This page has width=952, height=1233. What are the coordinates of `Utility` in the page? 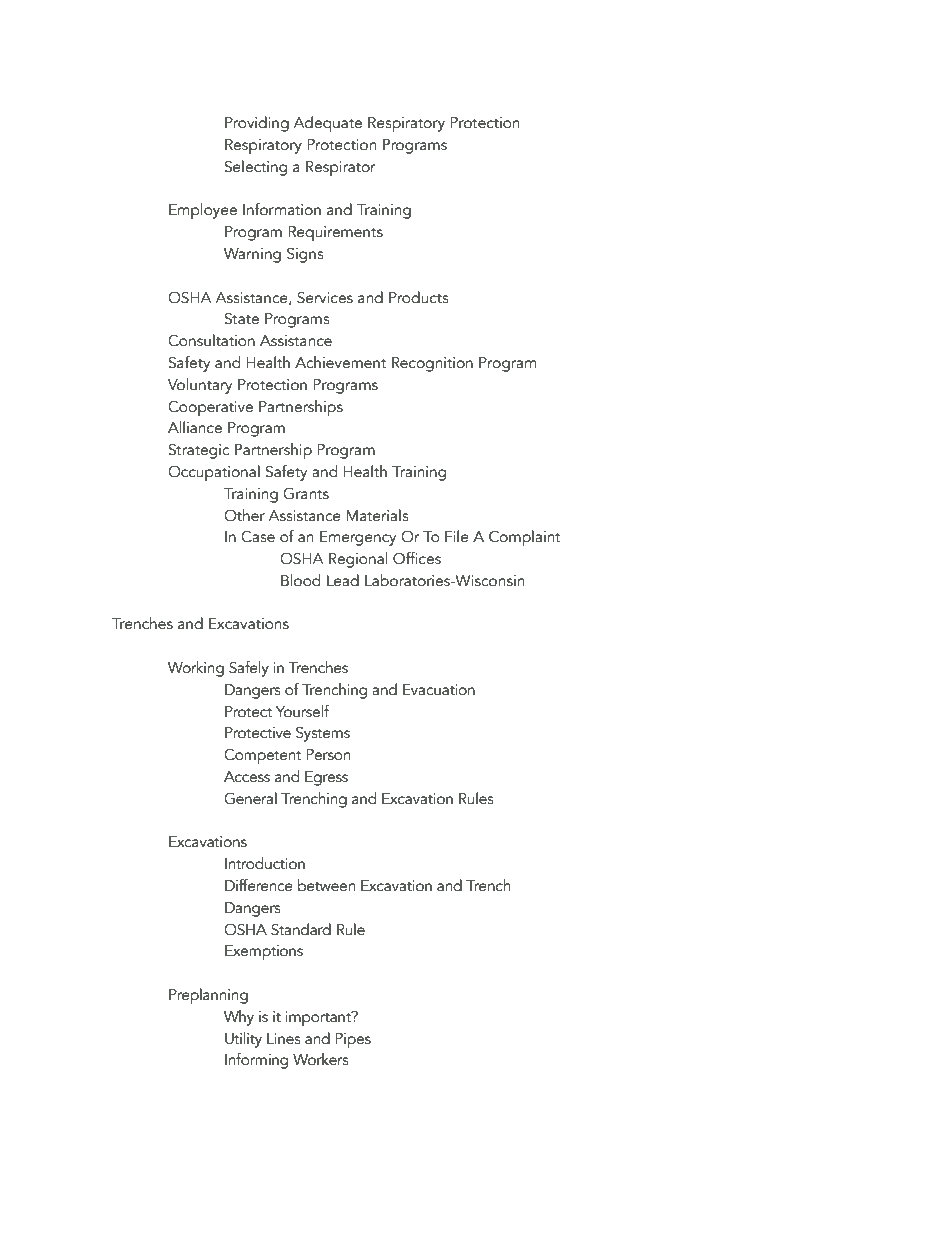 It's located at (243, 1040).
